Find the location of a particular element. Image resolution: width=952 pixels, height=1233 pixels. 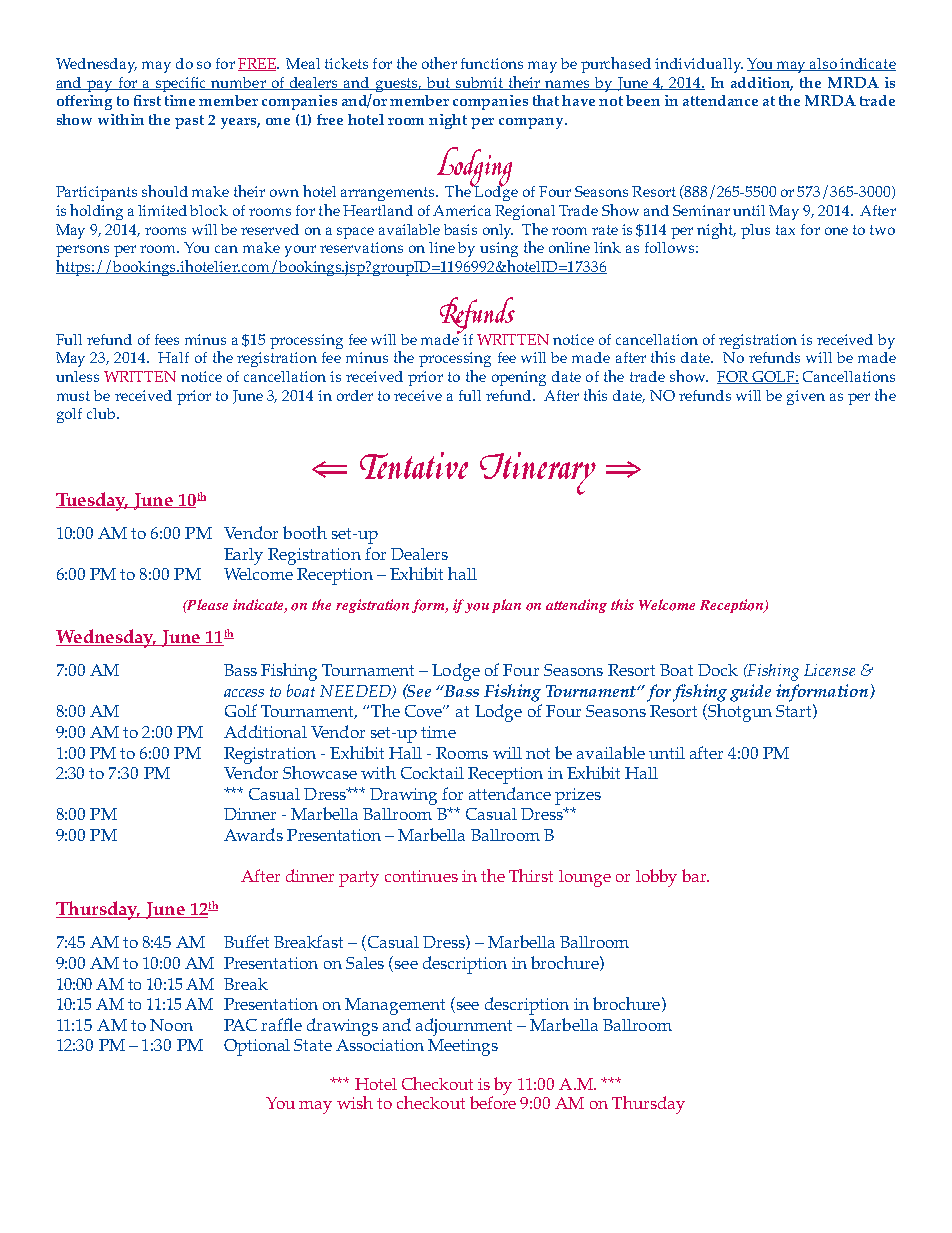

access is located at coordinates (244, 693).
